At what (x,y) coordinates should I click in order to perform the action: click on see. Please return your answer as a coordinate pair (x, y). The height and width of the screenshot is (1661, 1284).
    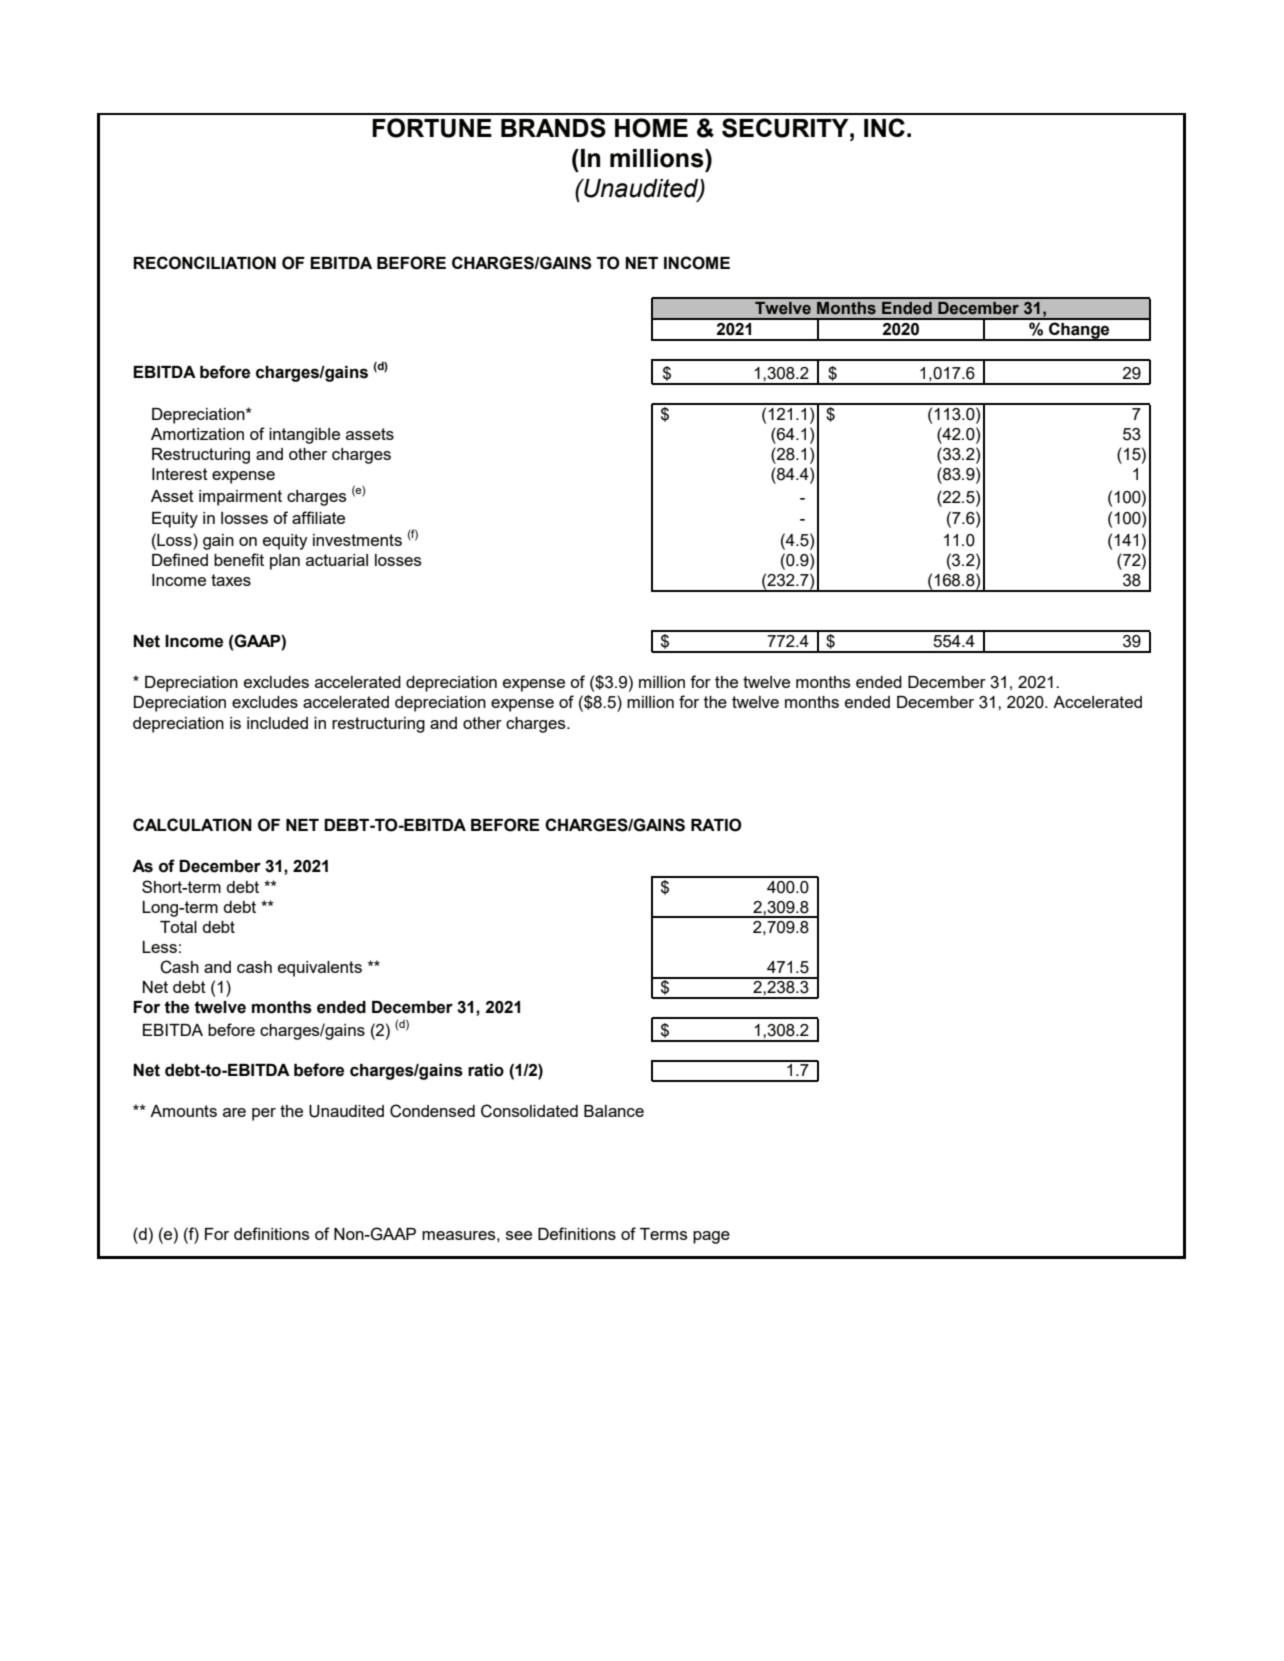
    Looking at the image, I should click on (519, 1235).
